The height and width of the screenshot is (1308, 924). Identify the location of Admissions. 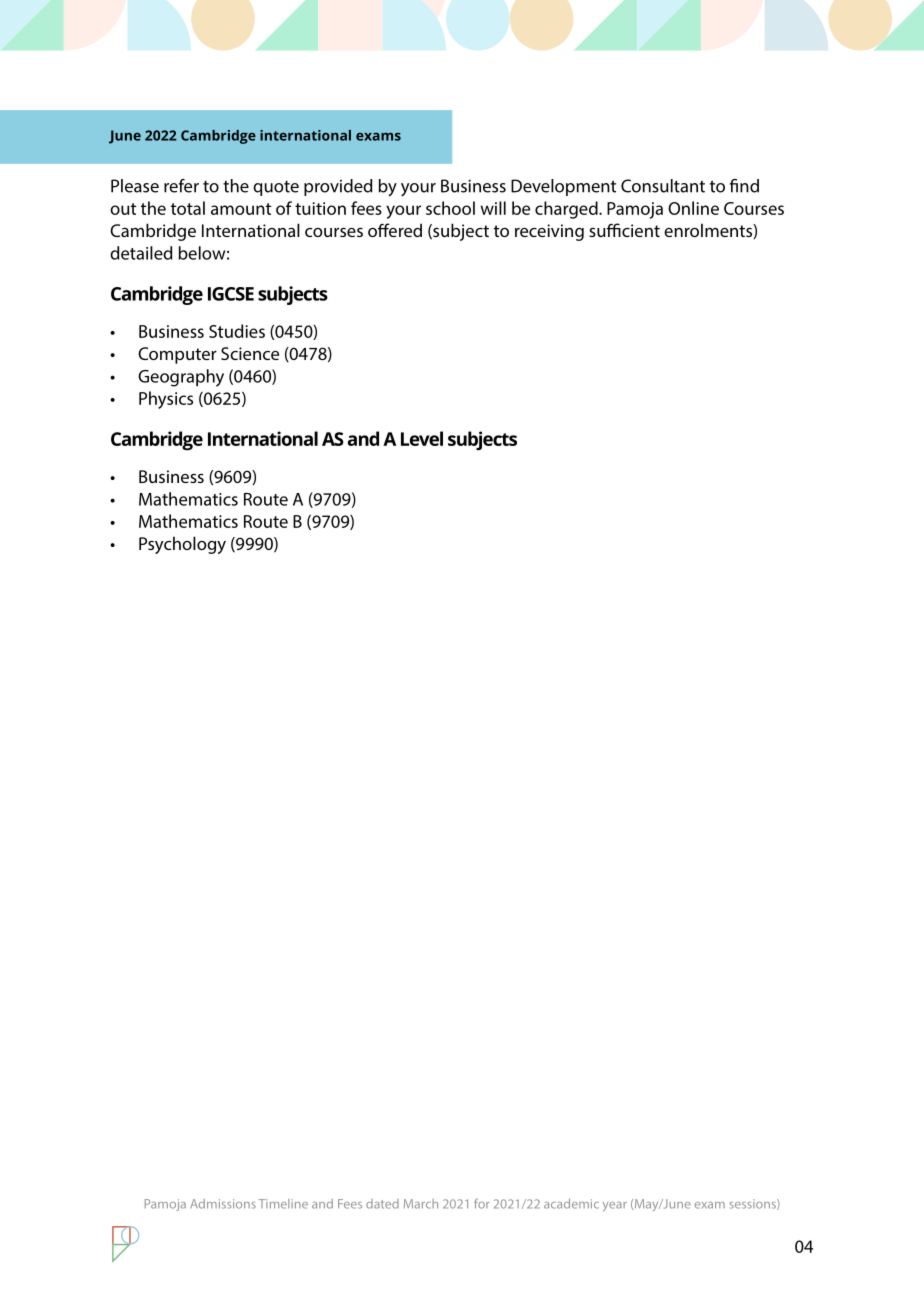
(223, 1204).
